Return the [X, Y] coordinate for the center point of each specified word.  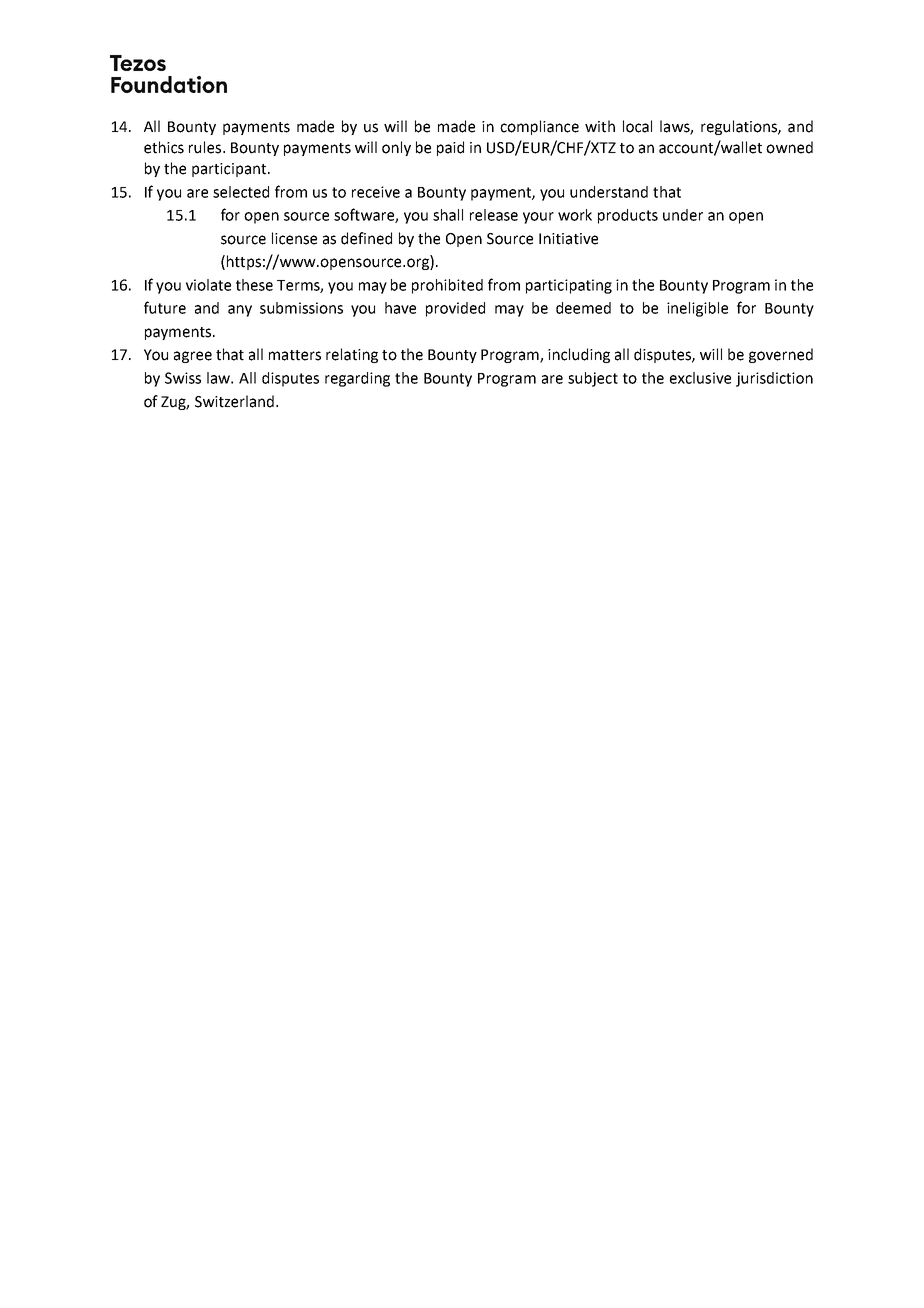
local [637, 126]
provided [455, 309]
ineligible [697, 309]
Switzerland [236, 401]
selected [241, 192]
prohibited [447, 286]
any [240, 311]
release [494, 215]
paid [450, 148]
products [628, 216]
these [254, 285]
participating [569, 286]
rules [206, 147]
